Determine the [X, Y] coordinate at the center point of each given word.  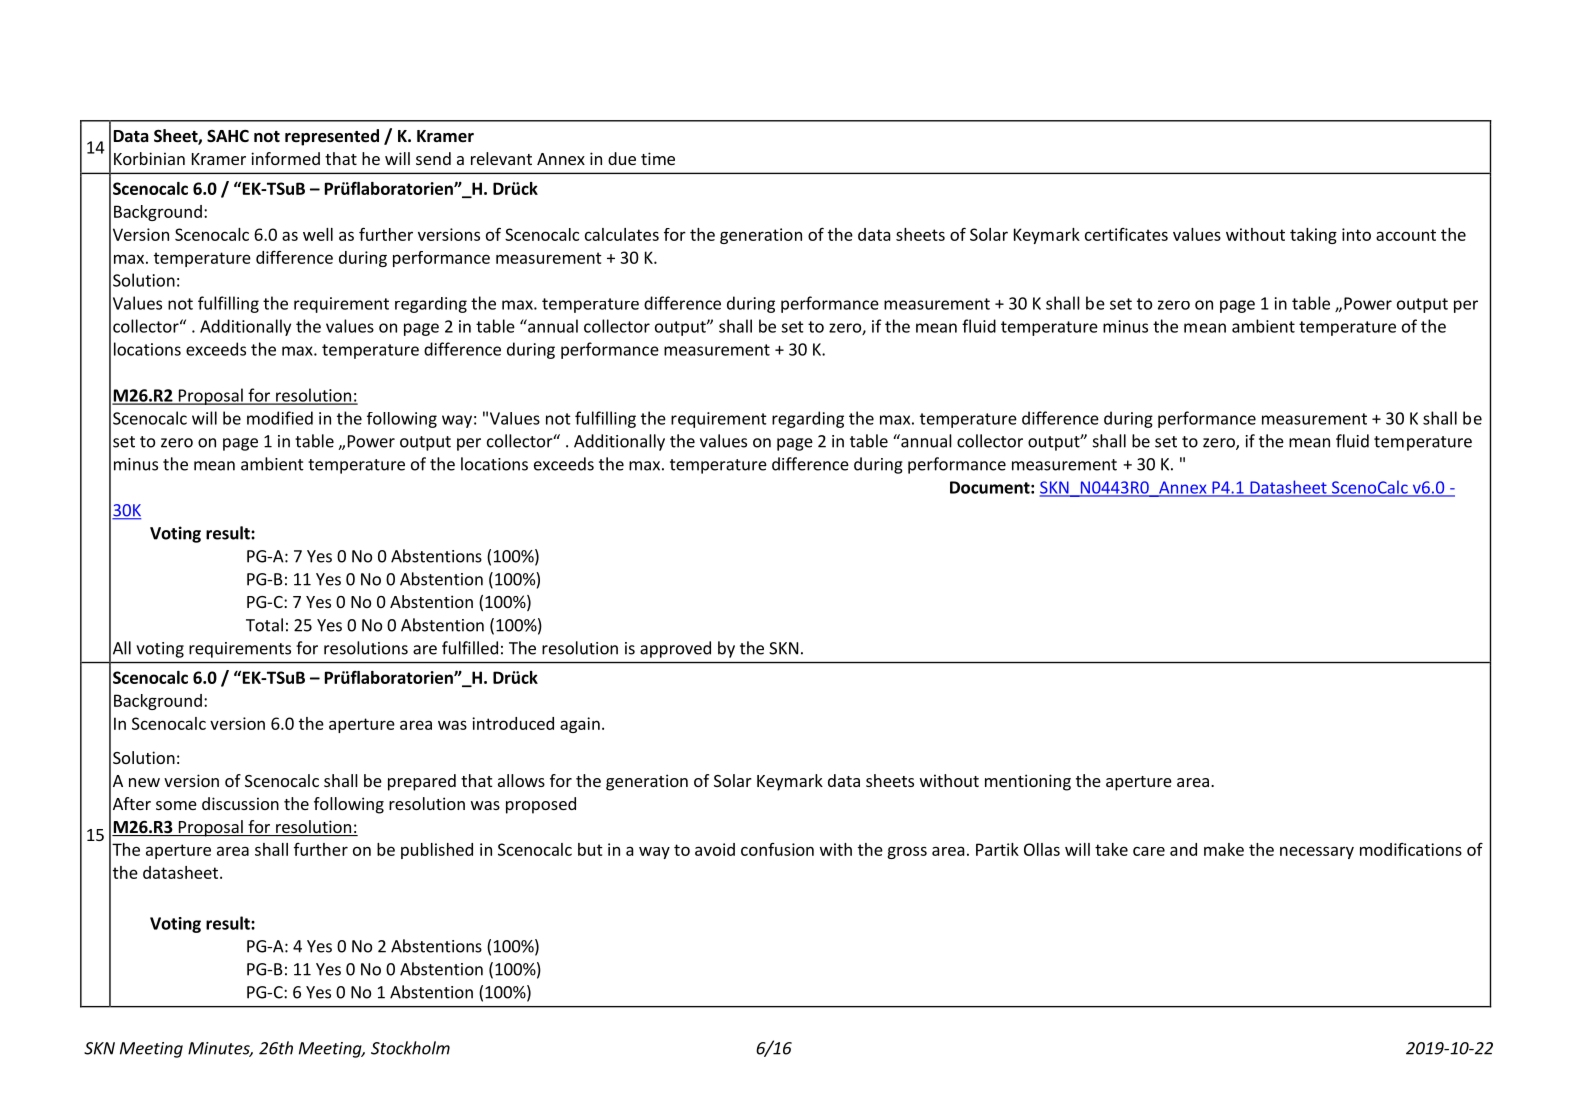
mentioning [1028, 782]
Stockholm [410, 1048]
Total [264, 625]
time [658, 158]
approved [675, 649]
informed [285, 158]
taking [1313, 236]
